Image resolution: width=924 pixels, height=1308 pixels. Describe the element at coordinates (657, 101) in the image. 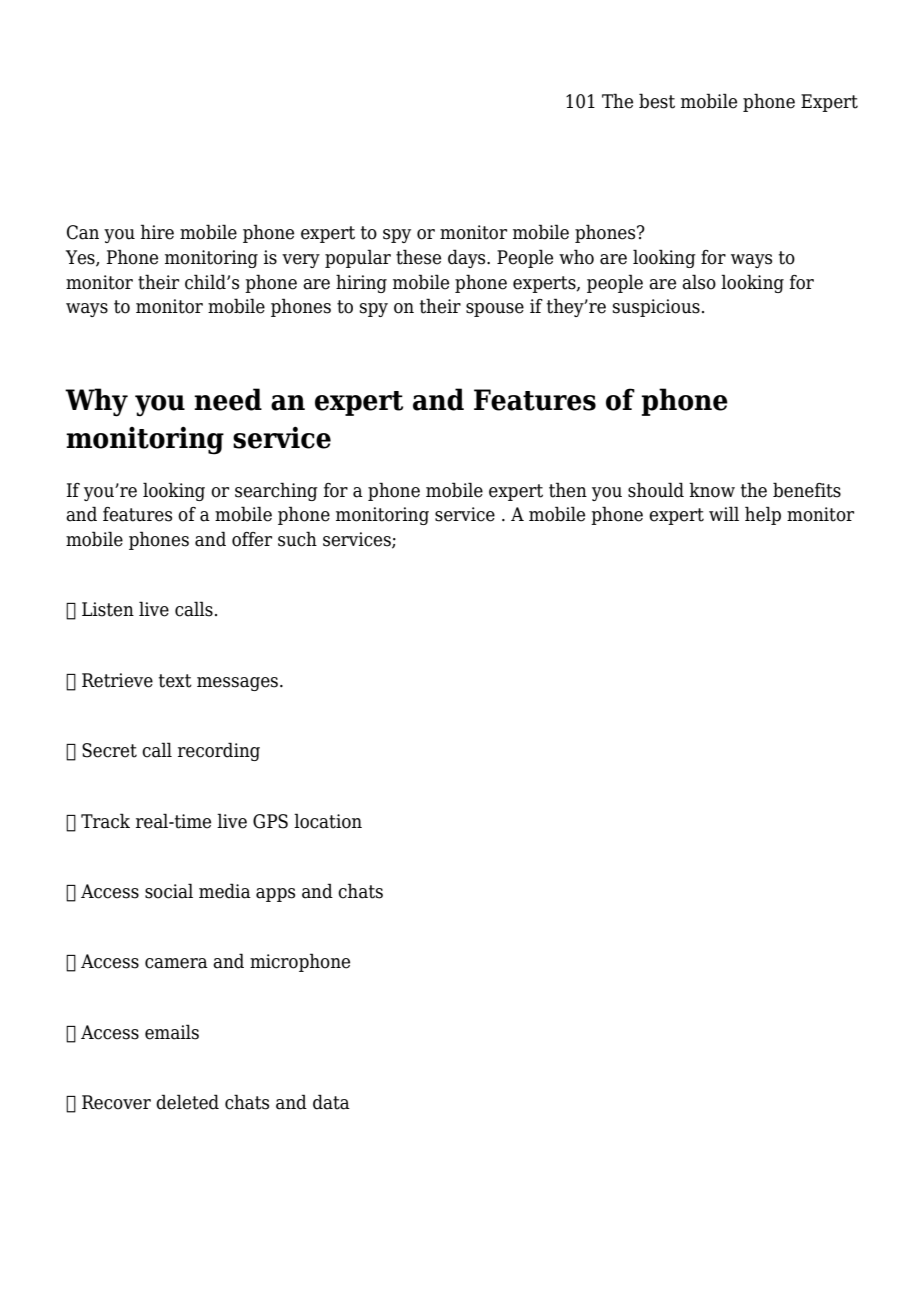

I see `best` at that location.
